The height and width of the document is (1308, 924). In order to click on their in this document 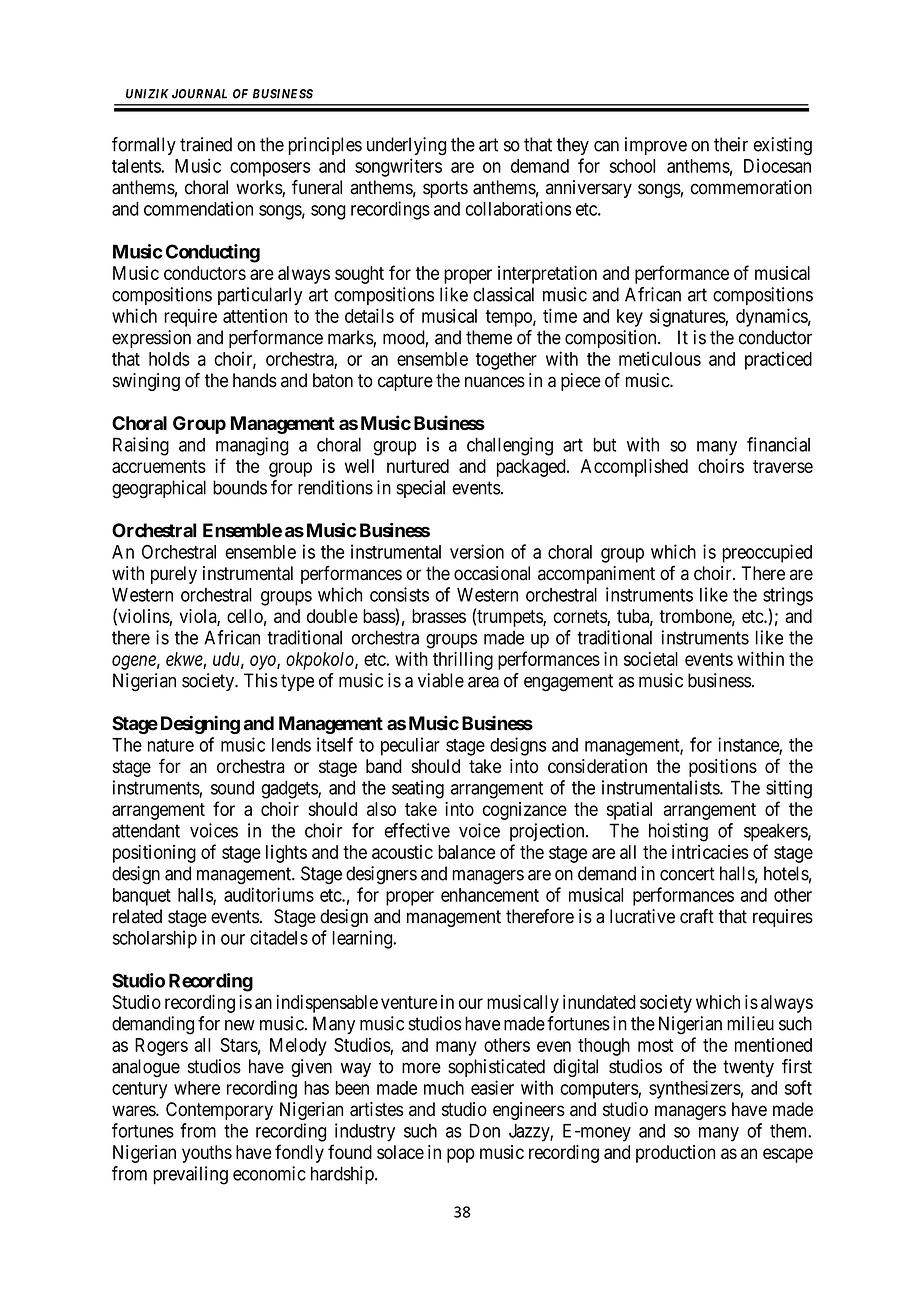, I will do `click(731, 144)`.
